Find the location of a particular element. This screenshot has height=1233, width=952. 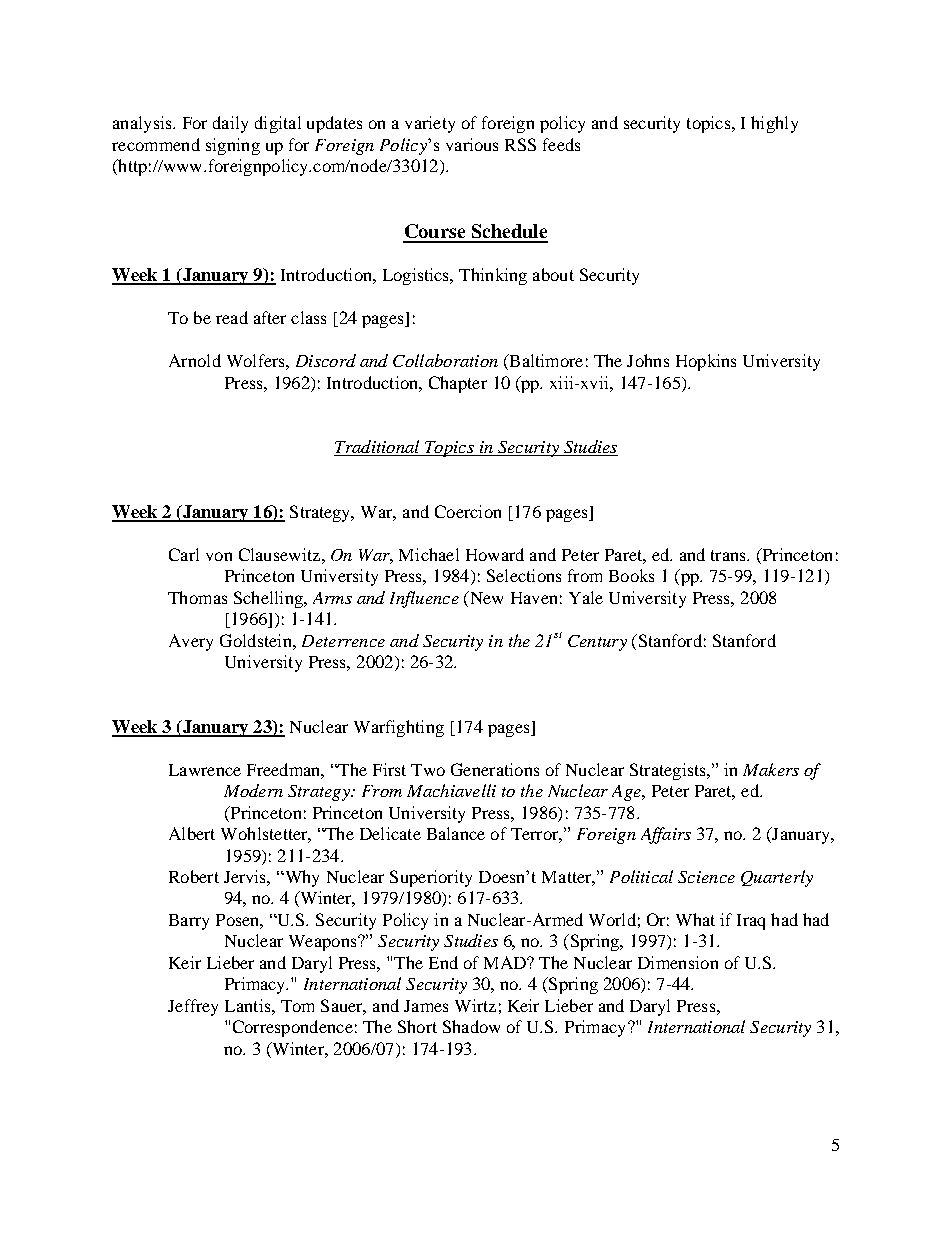

highly is located at coordinates (774, 124).
